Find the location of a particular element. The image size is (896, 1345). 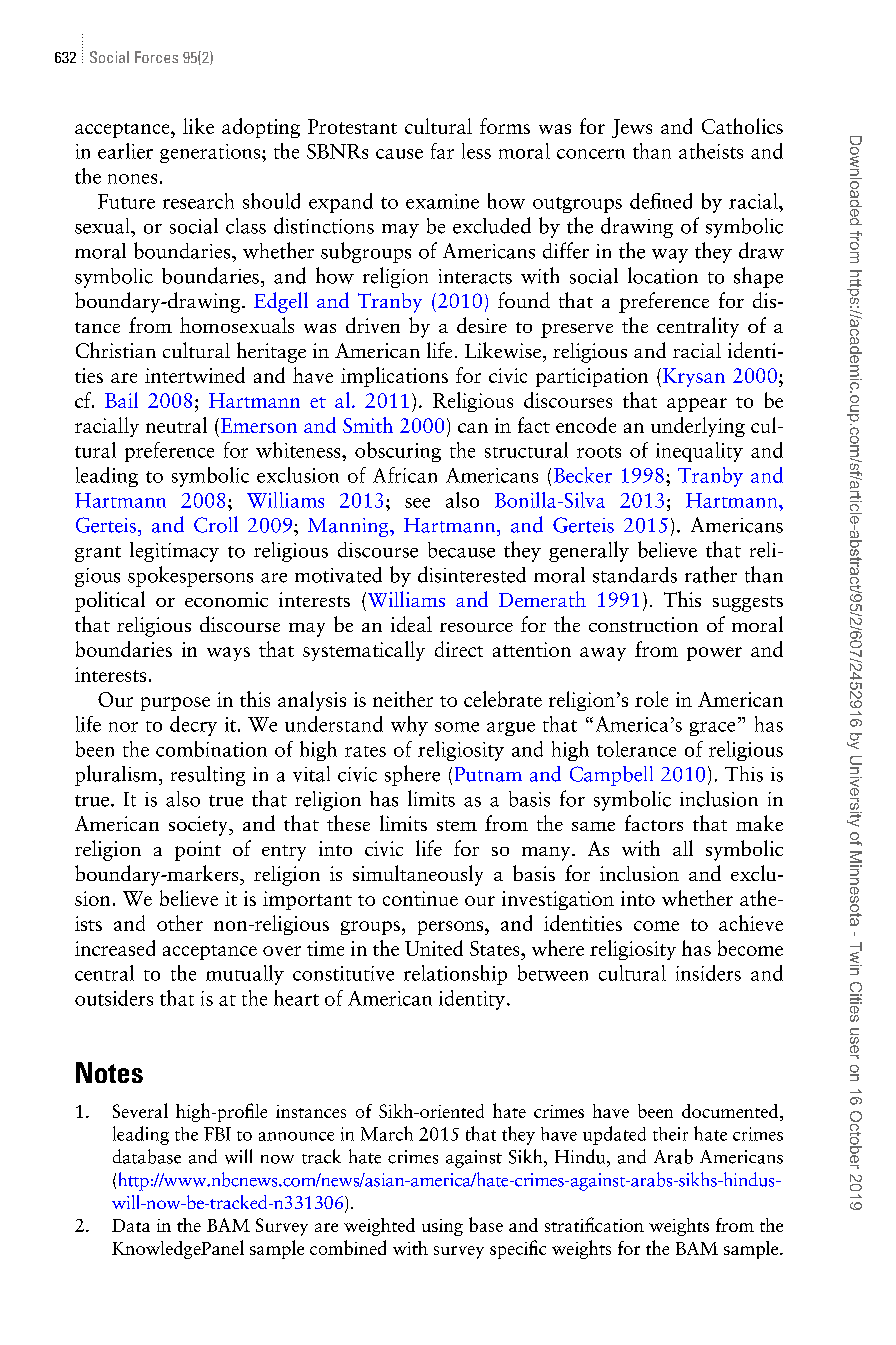

direct is located at coordinates (459, 649).
